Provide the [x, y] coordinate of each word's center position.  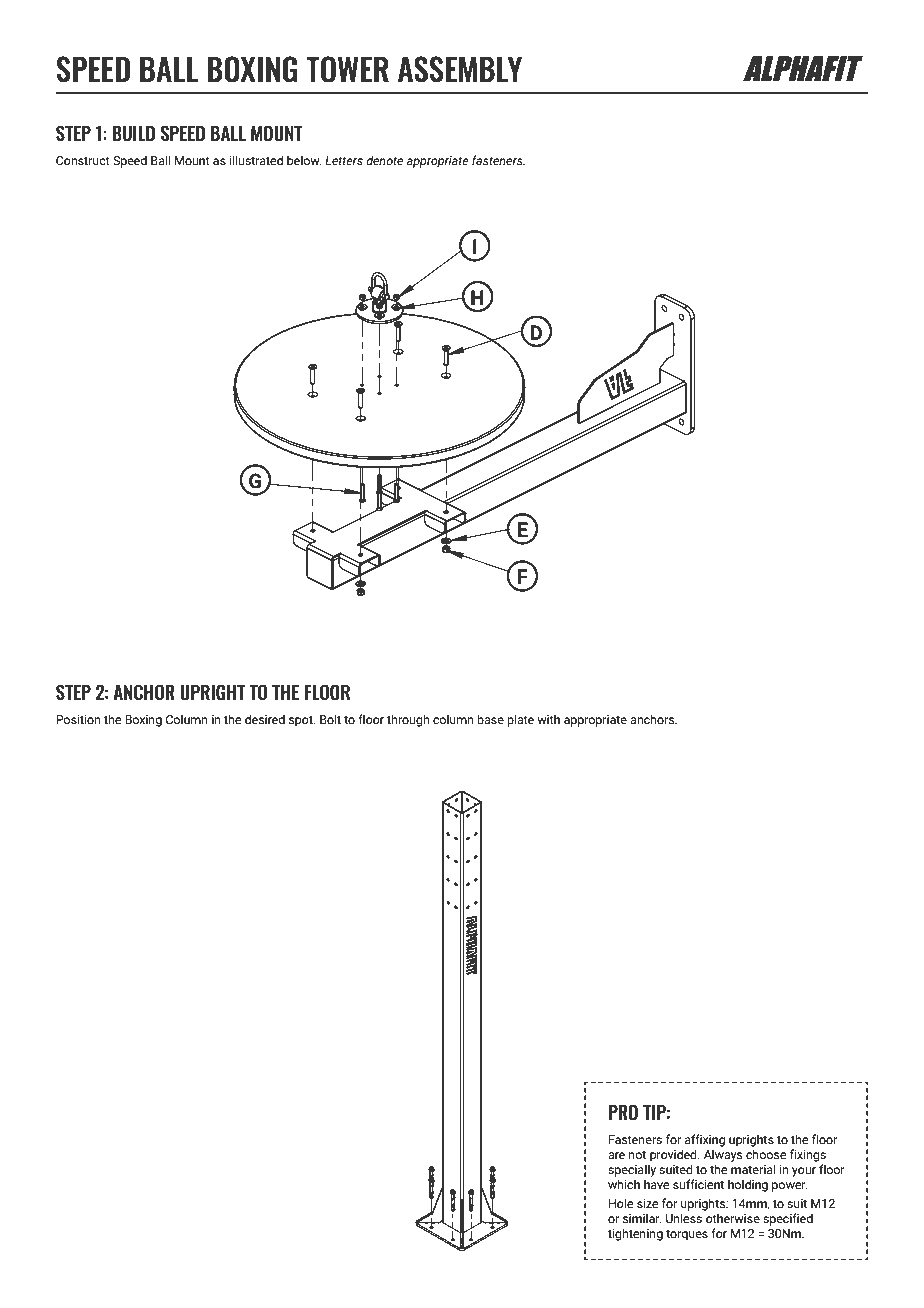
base [490, 719]
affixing [705, 1140]
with [548, 719]
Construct [83, 160]
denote [384, 160]
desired [265, 719]
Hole [621, 1203]
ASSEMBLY [460, 69]
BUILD [133, 134]
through [408, 720]
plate [520, 720]
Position [78, 719]
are [616, 1155]
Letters [344, 160]
